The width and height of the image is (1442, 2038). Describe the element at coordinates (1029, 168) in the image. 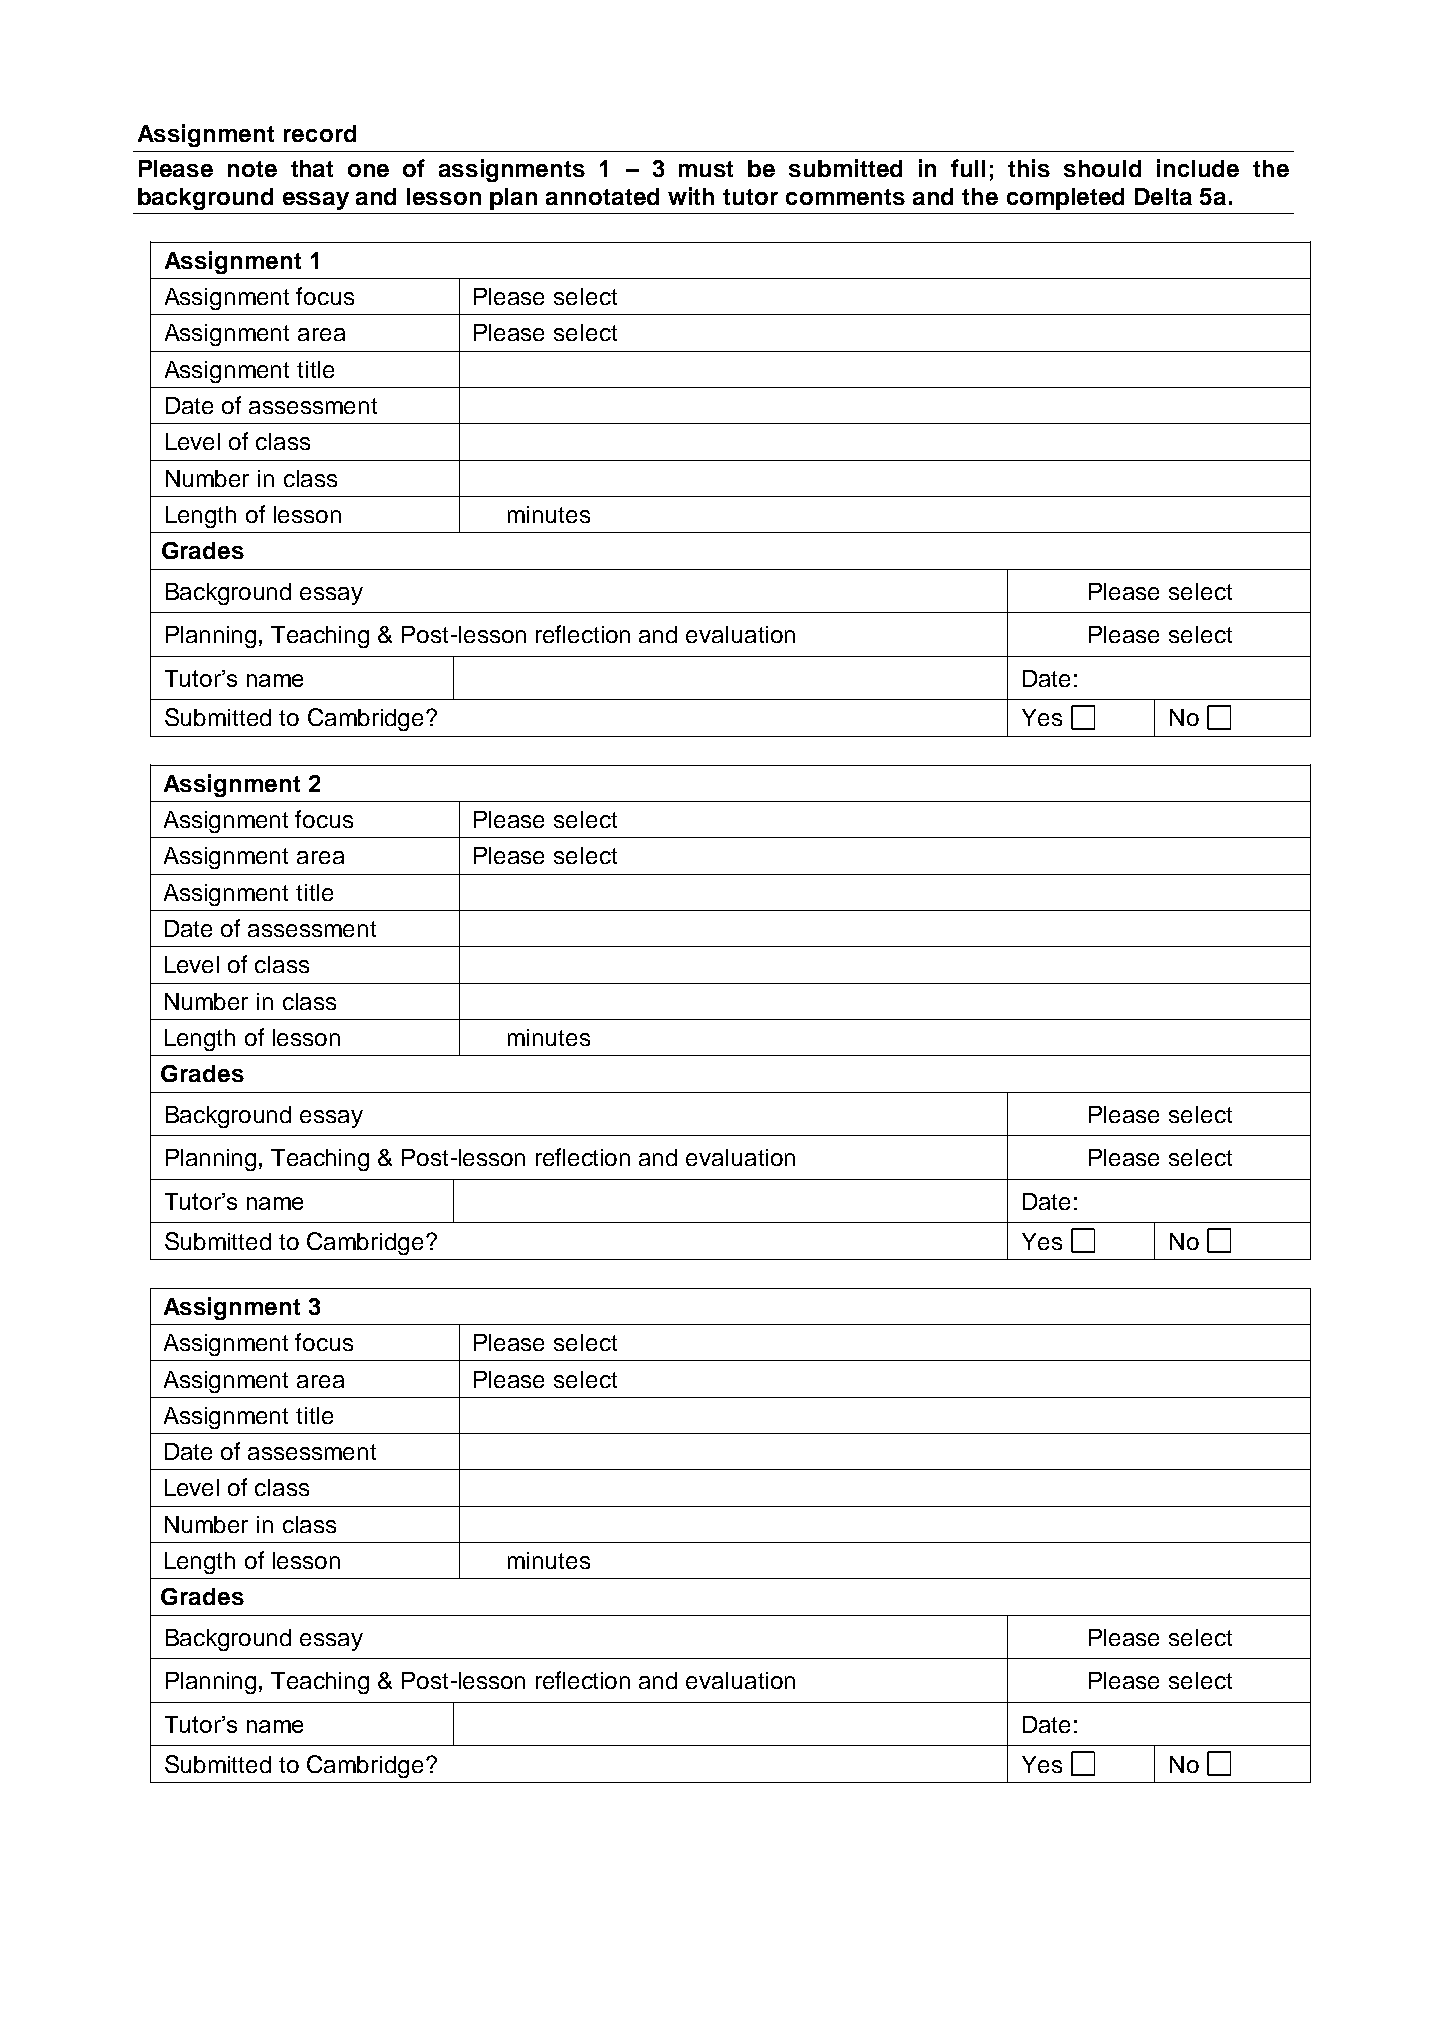

I see `this` at that location.
